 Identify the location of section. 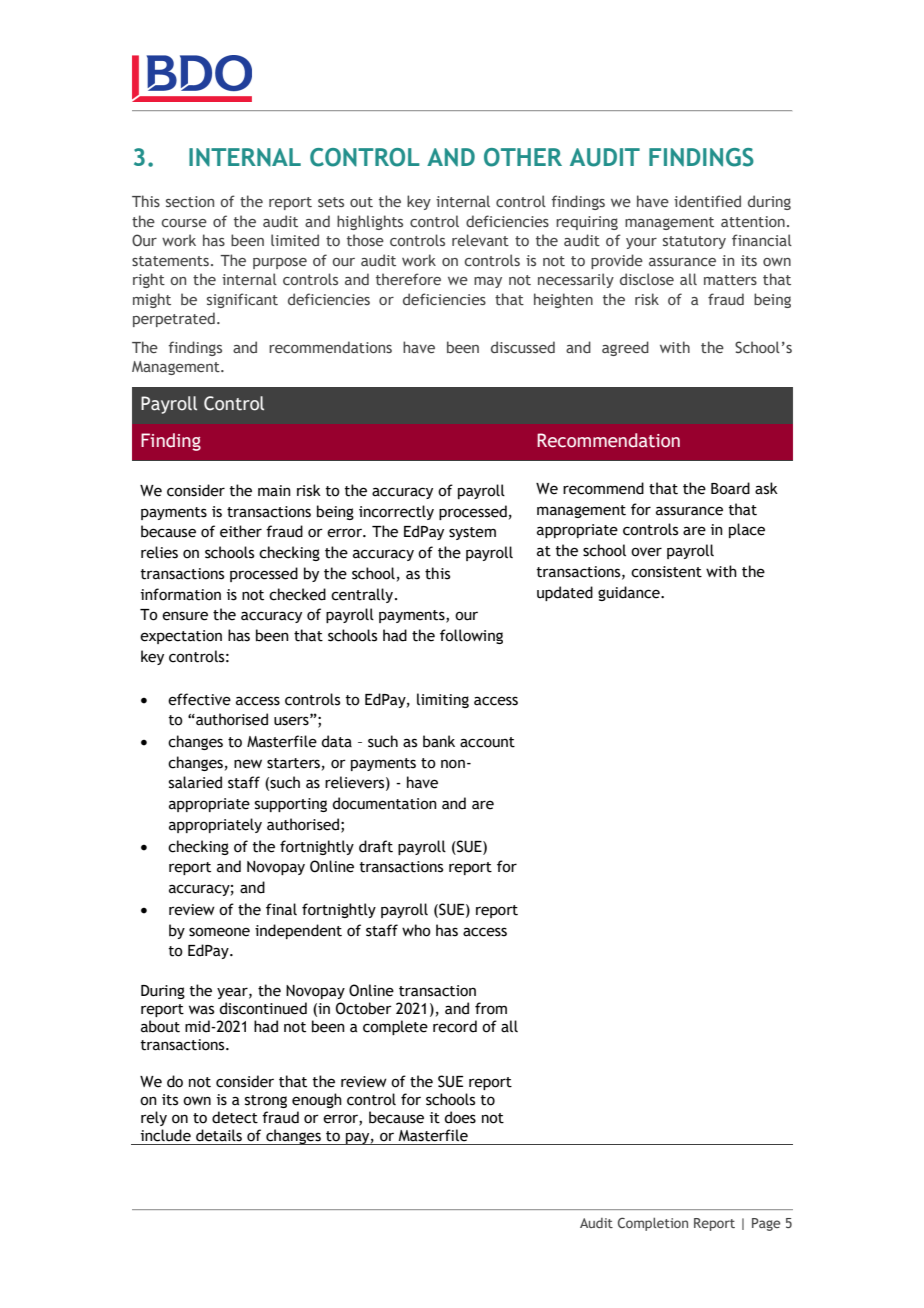
(190, 201).
